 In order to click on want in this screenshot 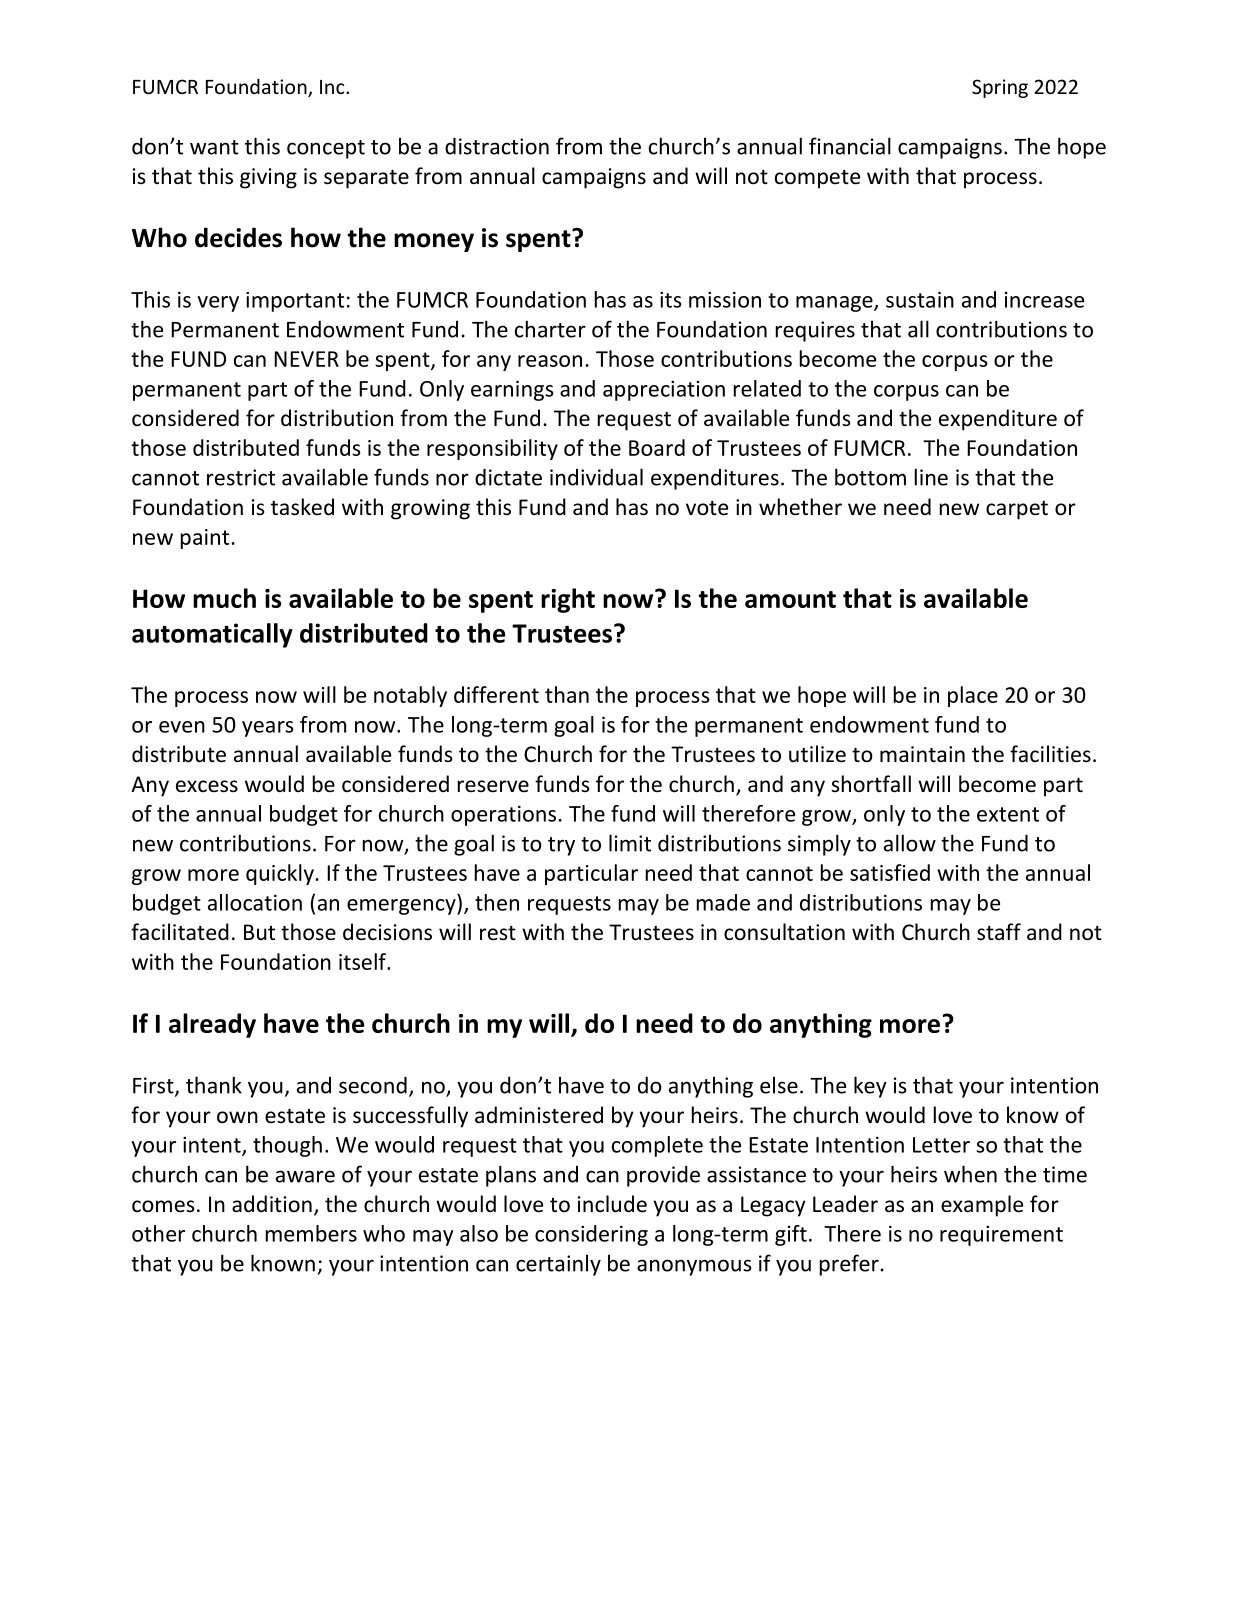, I will do `click(214, 147)`.
